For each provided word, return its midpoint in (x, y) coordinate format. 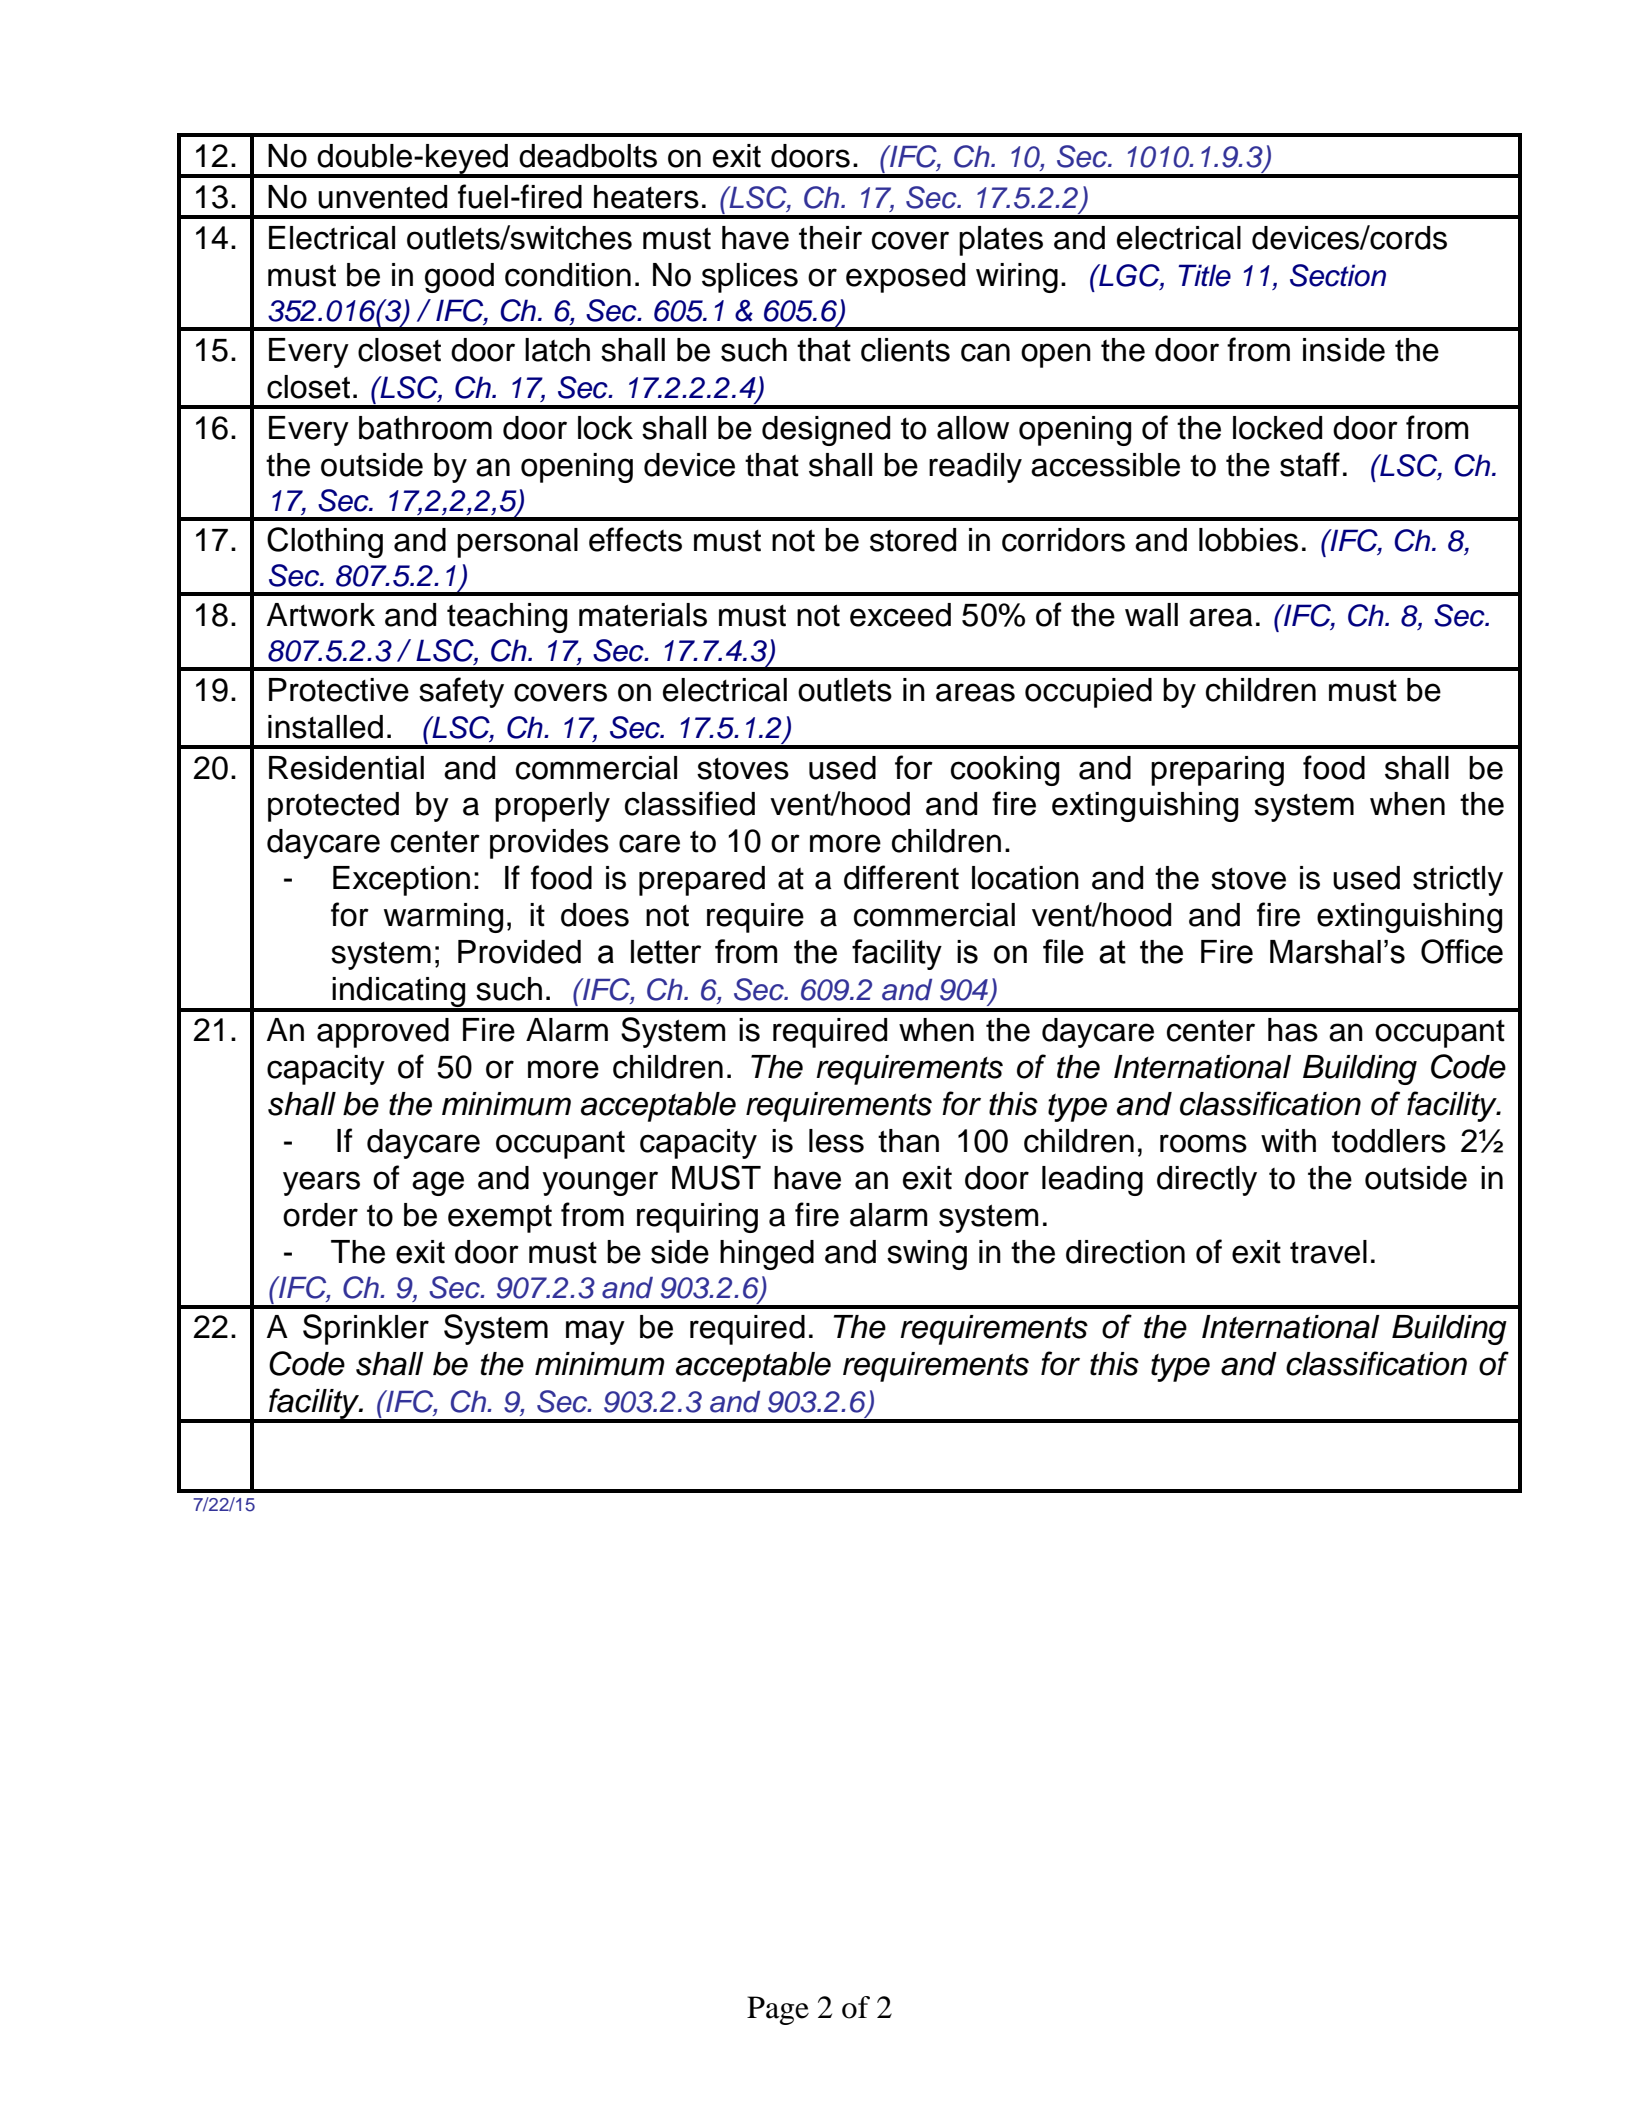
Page (778, 2010)
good (459, 278)
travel (1328, 1252)
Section (1338, 275)
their (830, 238)
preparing (1217, 771)
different (901, 877)
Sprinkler (366, 1329)
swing (927, 1255)
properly (552, 807)
